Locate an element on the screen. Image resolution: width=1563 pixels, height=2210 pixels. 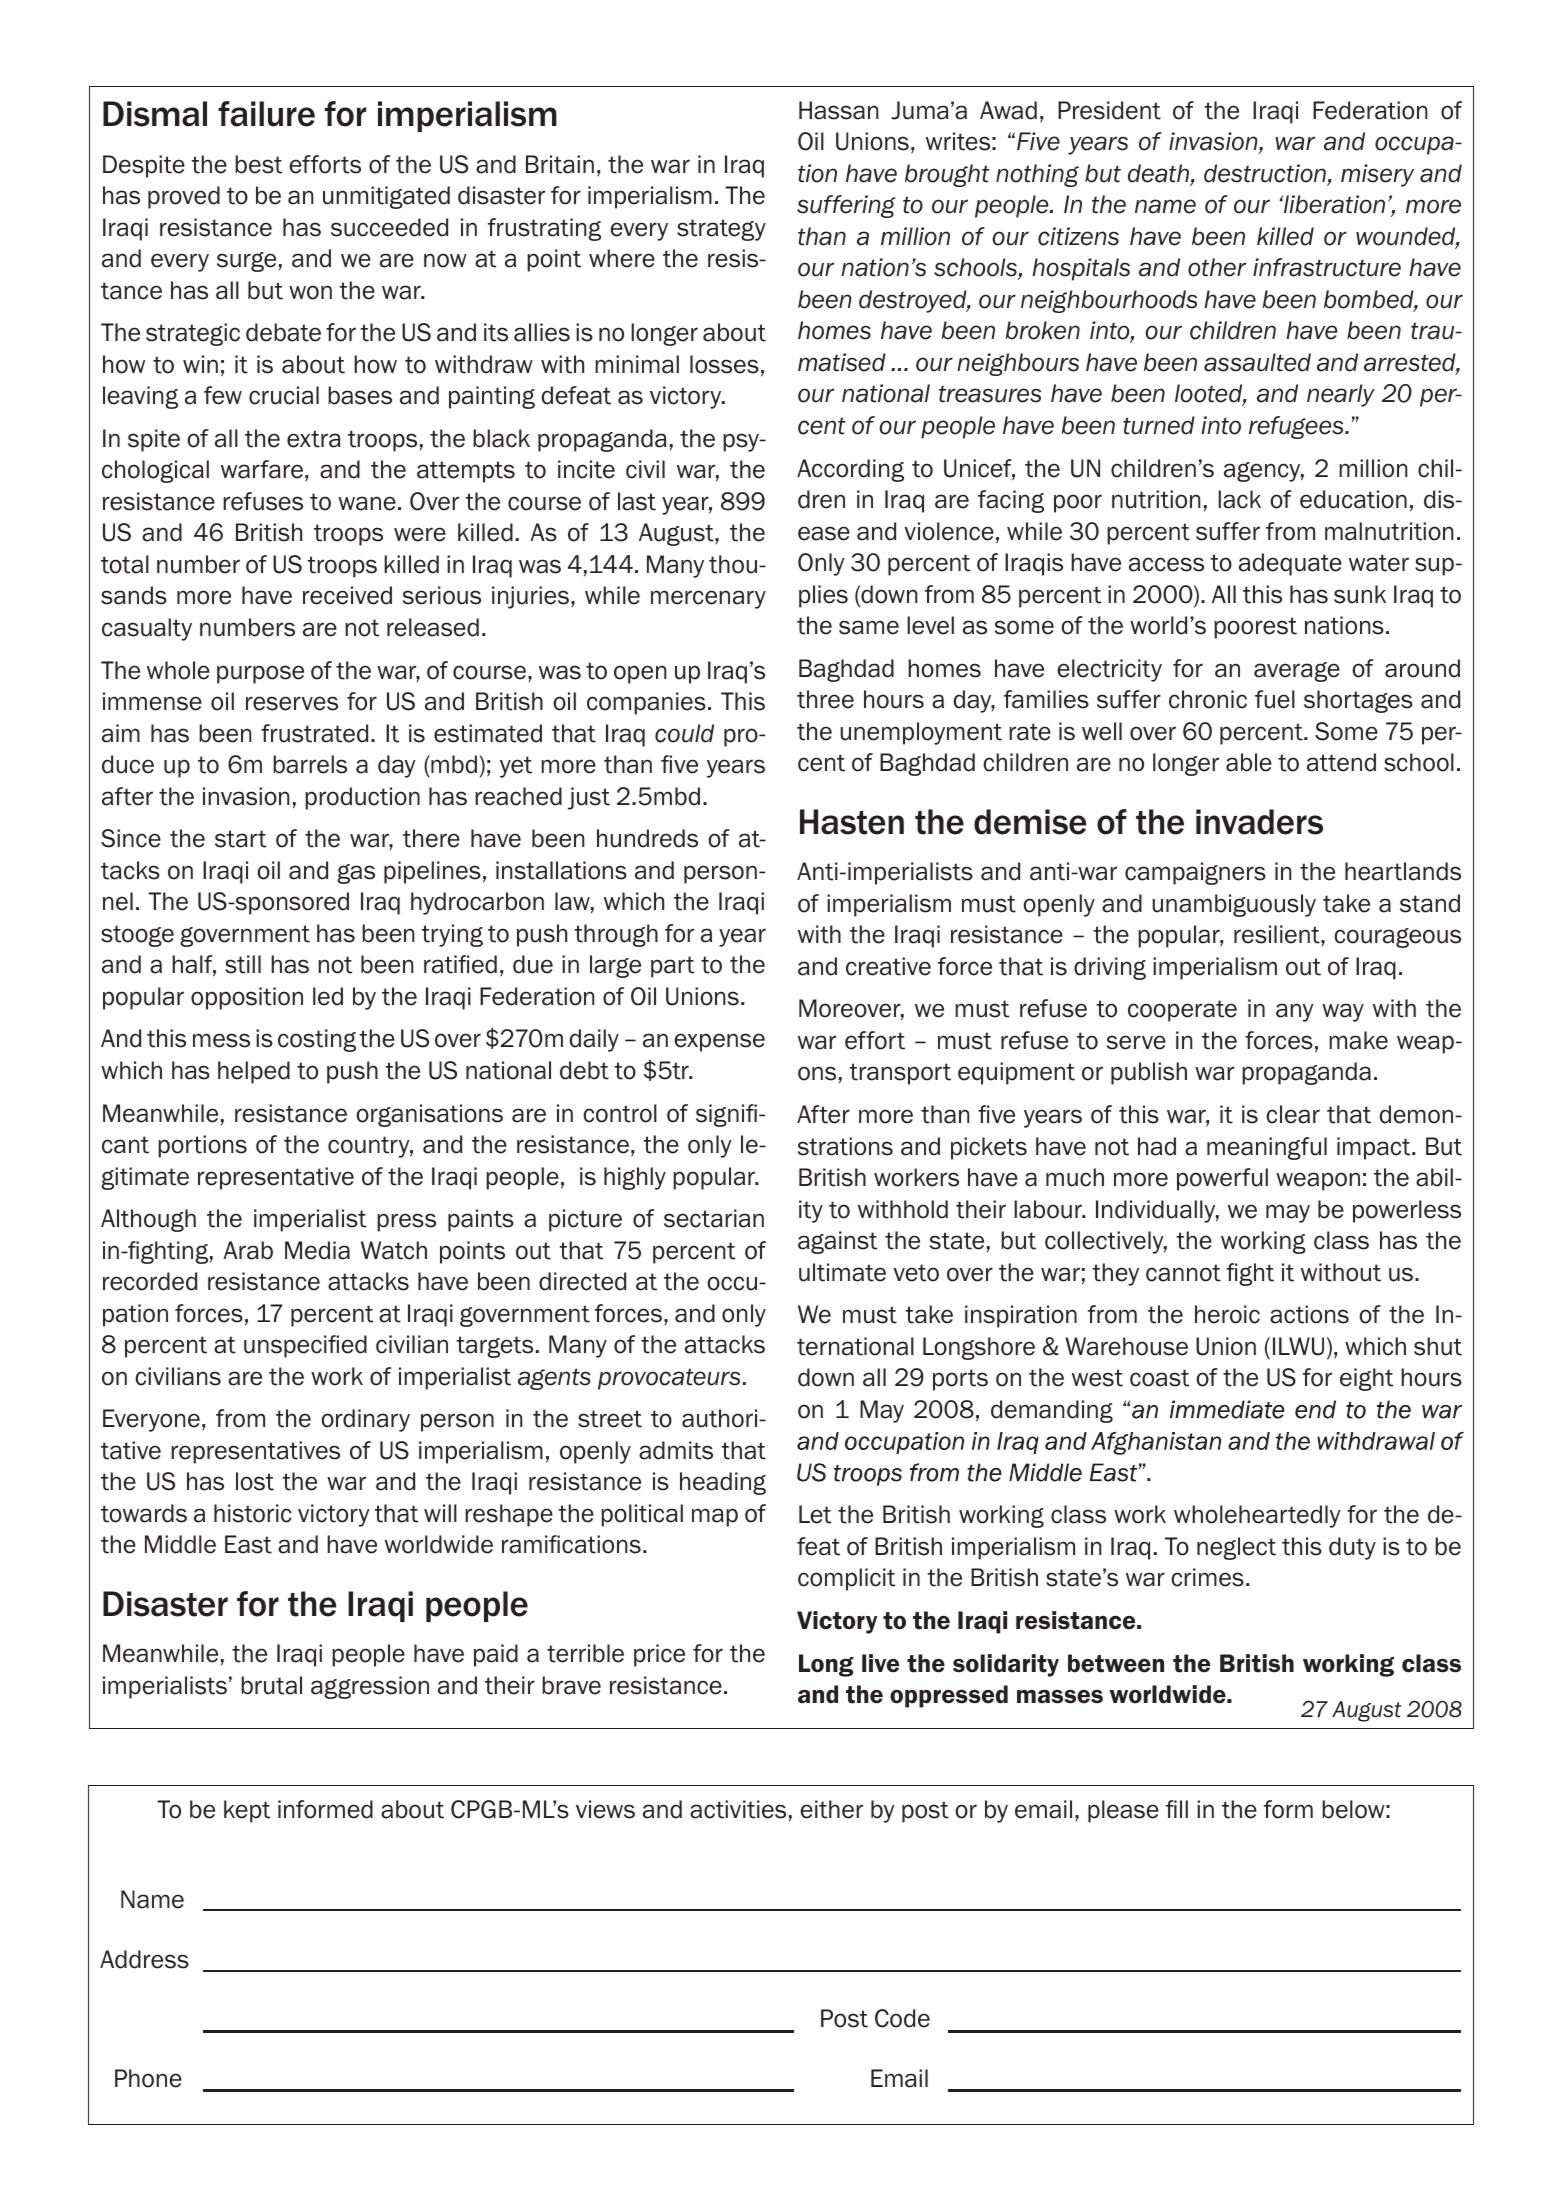
Hassan is located at coordinates (839, 110).
